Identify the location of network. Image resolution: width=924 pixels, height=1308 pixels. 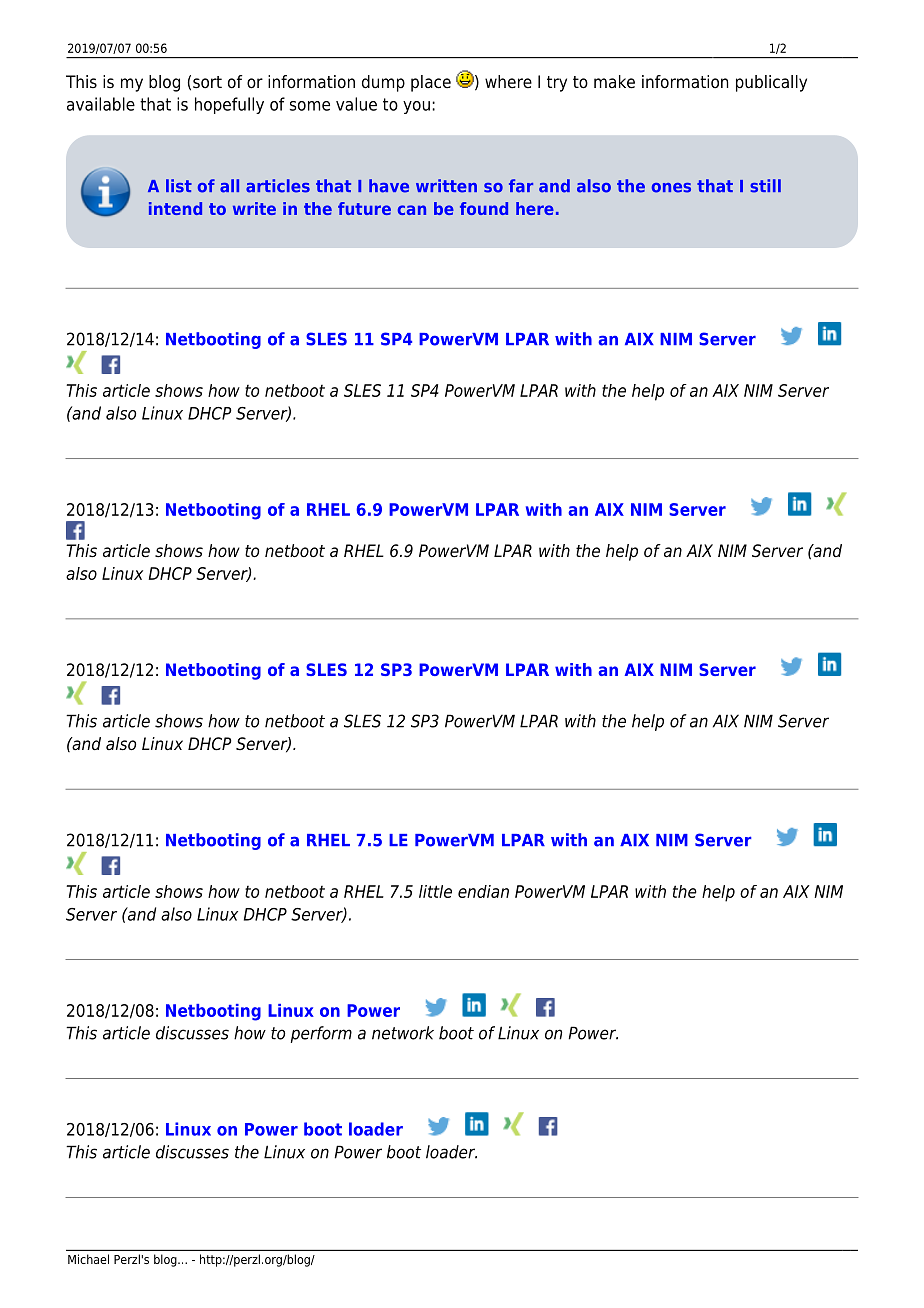
(403, 1033).
